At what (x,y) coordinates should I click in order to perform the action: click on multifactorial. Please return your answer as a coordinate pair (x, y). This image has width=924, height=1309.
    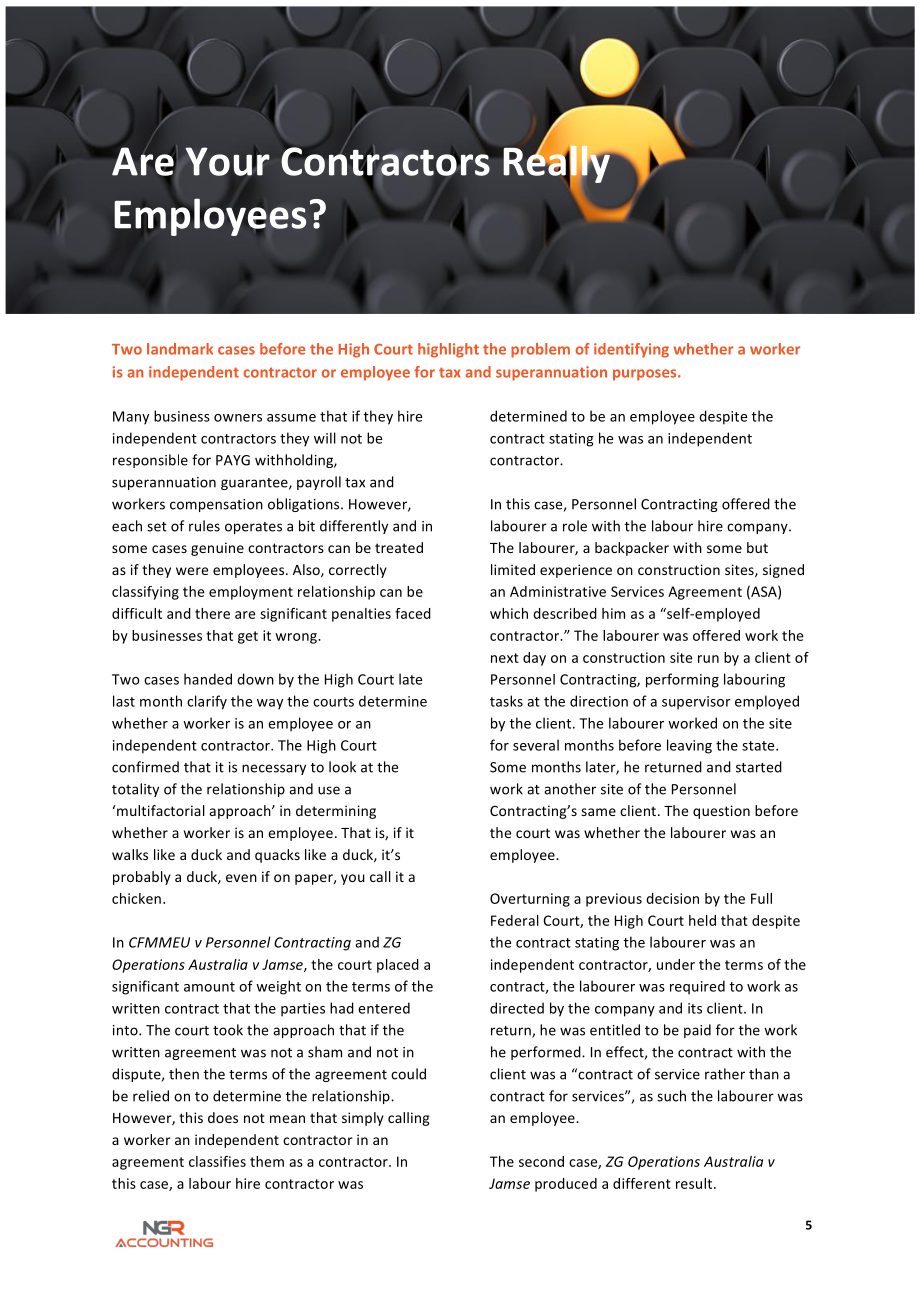
    Looking at the image, I should click on (160, 810).
